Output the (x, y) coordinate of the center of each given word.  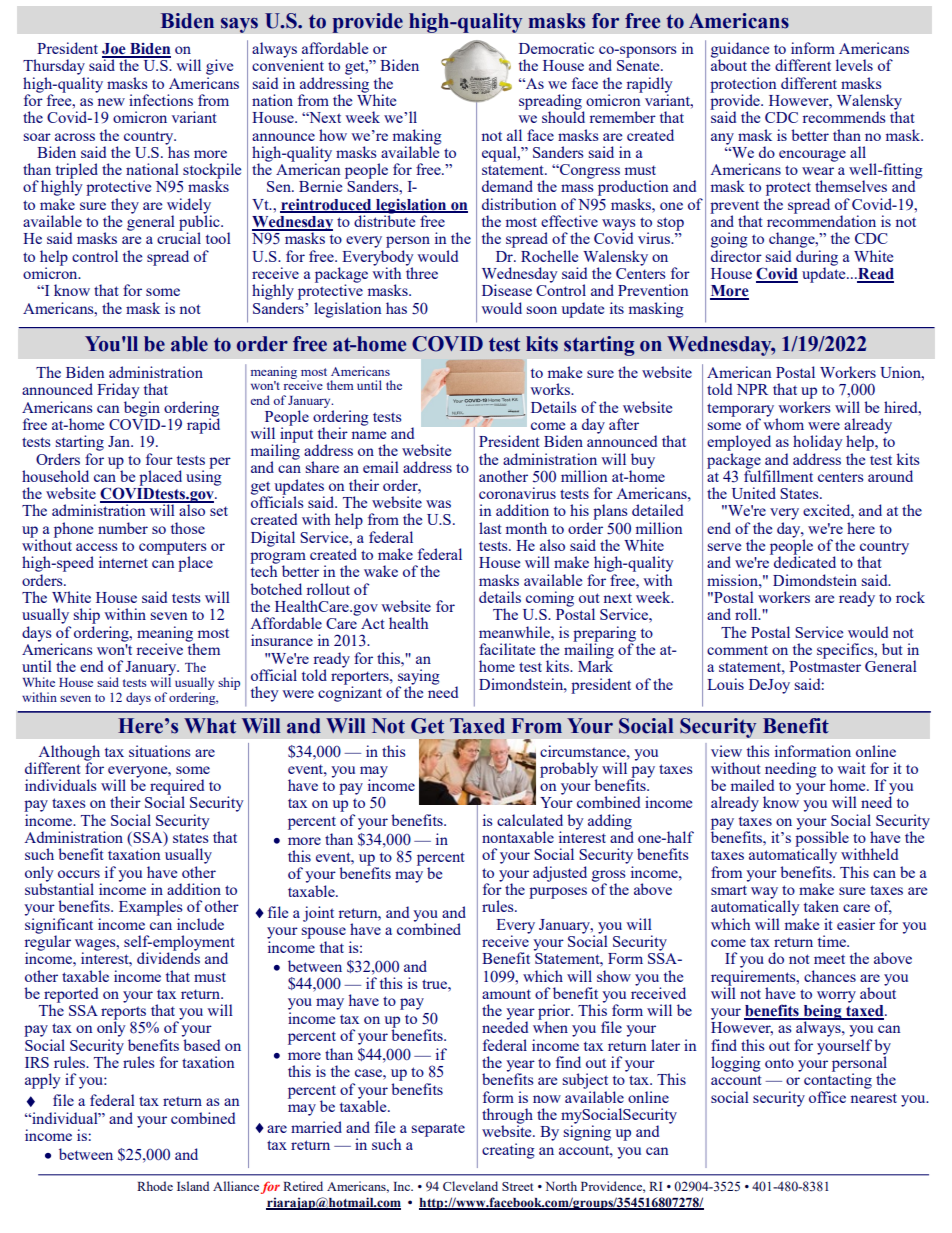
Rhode (155, 1186)
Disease (507, 290)
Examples (151, 908)
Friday (118, 391)
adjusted (560, 874)
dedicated (804, 561)
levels (854, 65)
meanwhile (515, 632)
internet (123, 562)
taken (821, 906)
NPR (752, 389)
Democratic (556, 48)
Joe (115, 50)
